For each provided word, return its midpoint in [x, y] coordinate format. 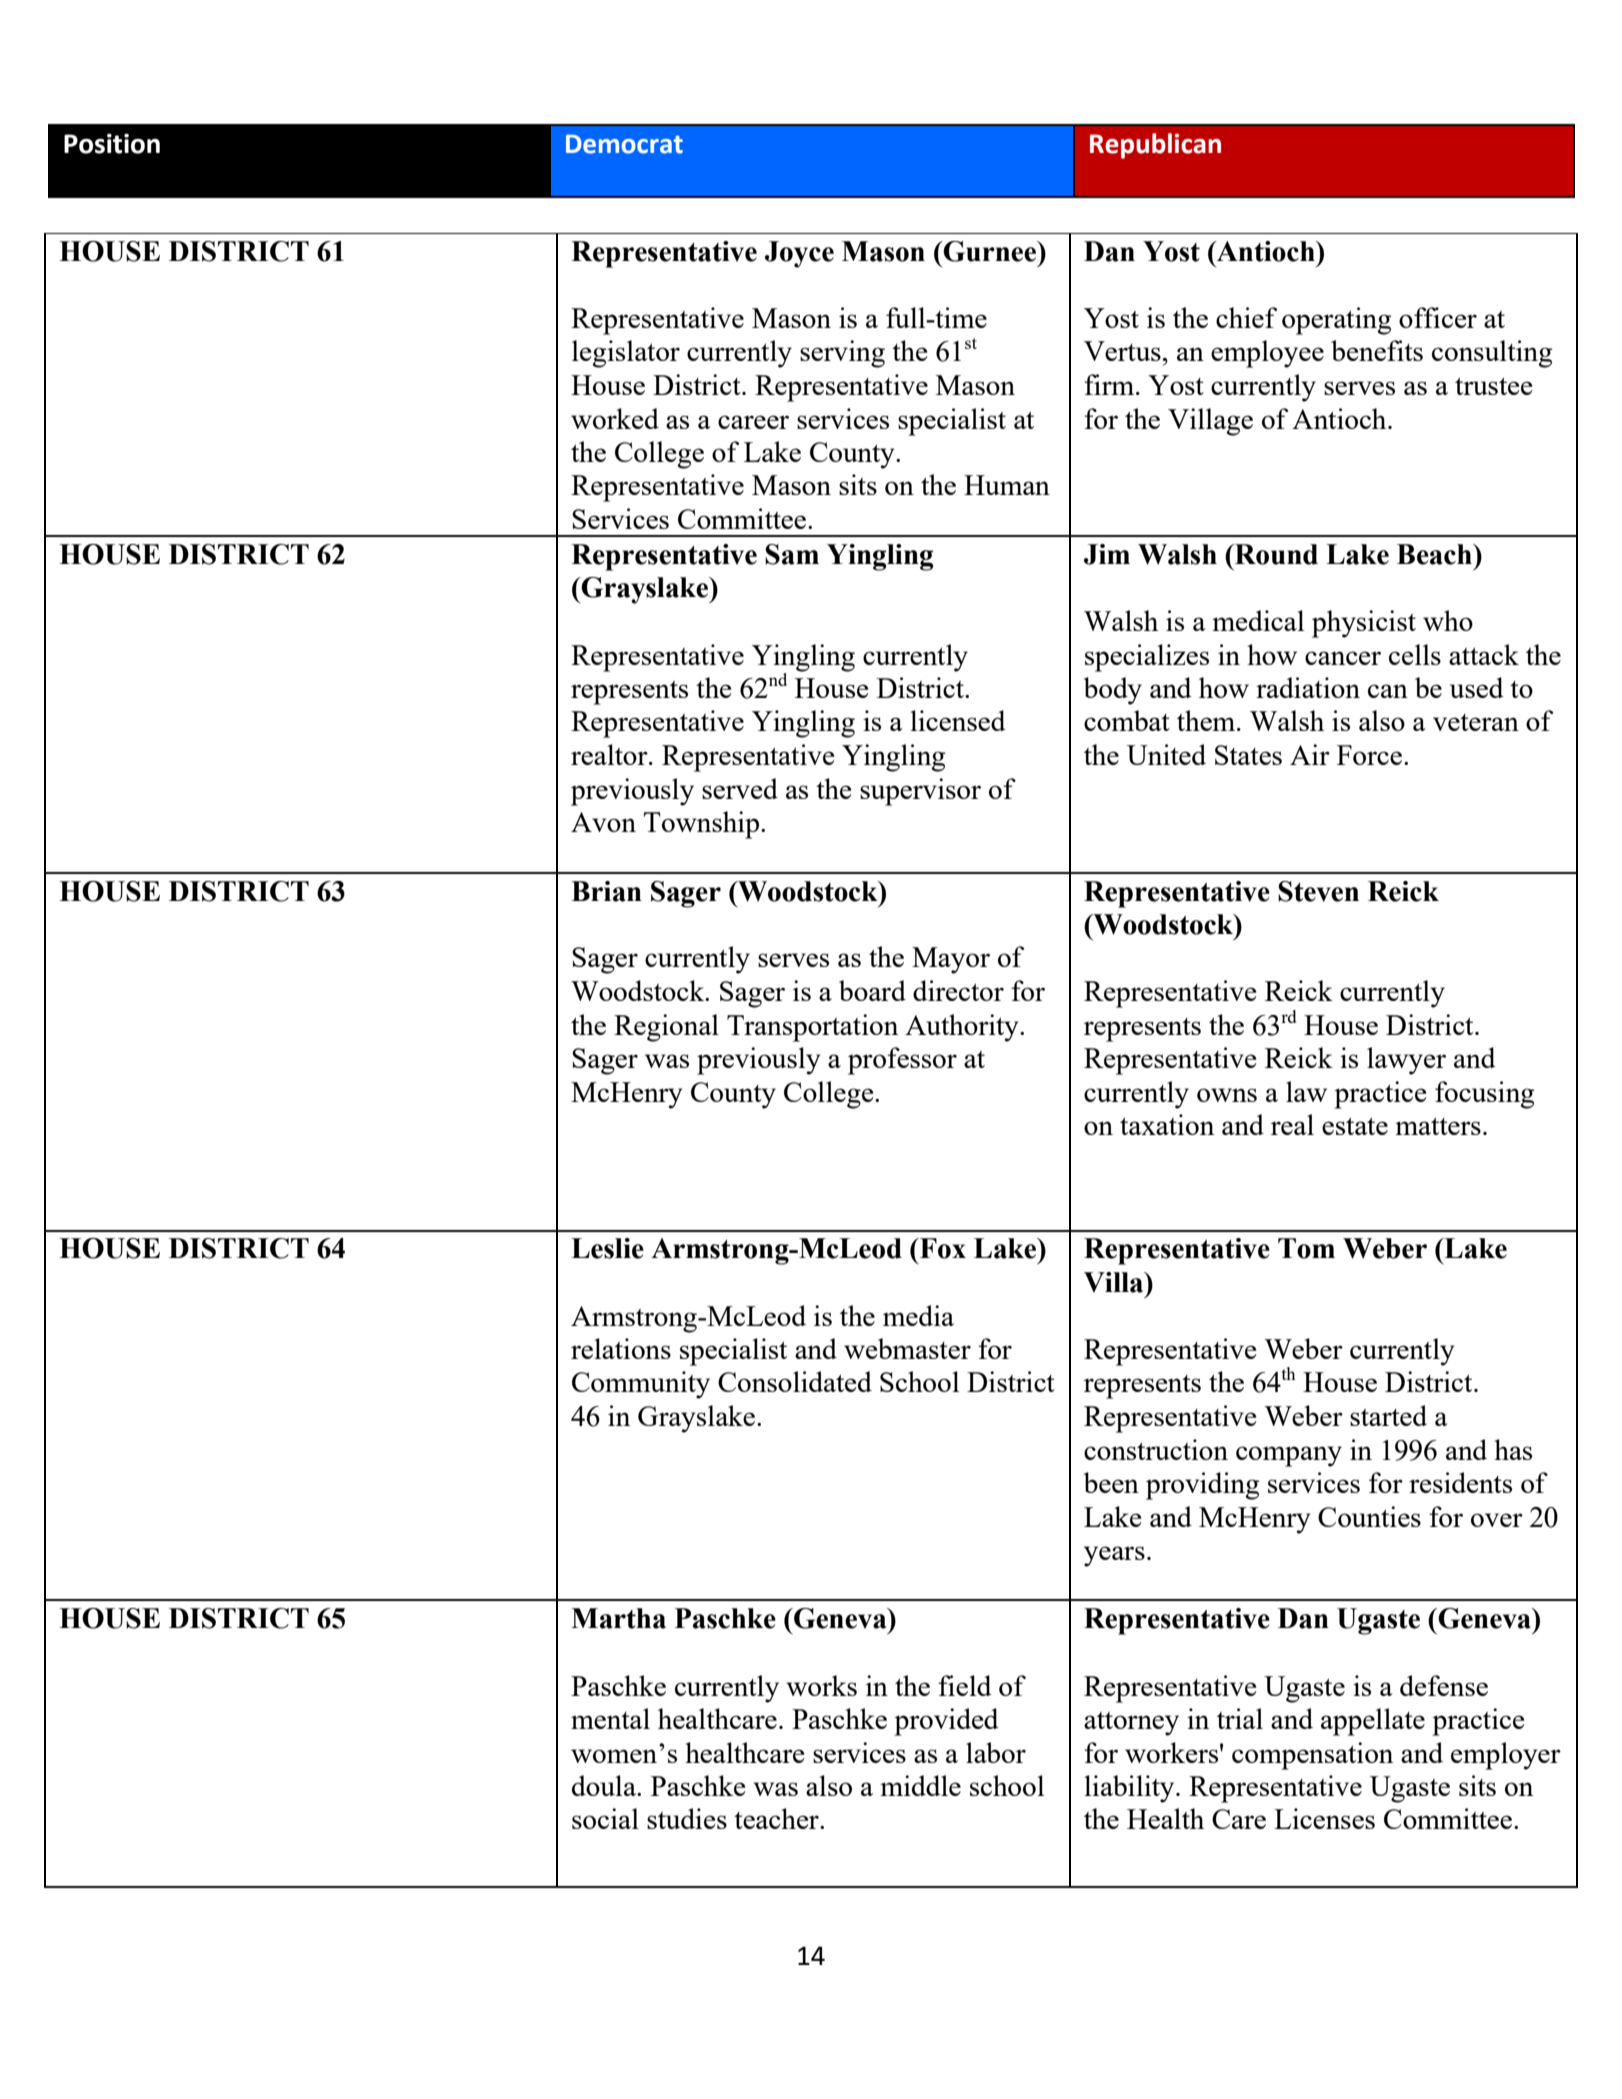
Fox [942, 1248]
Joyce [799, 254]
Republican [1155, 146]
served [740, 788]
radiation [1308, 687]
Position [112, 143]
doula [605, 1785]
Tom [1306, 1248]
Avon [603, 822]
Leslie [607, 1248]
